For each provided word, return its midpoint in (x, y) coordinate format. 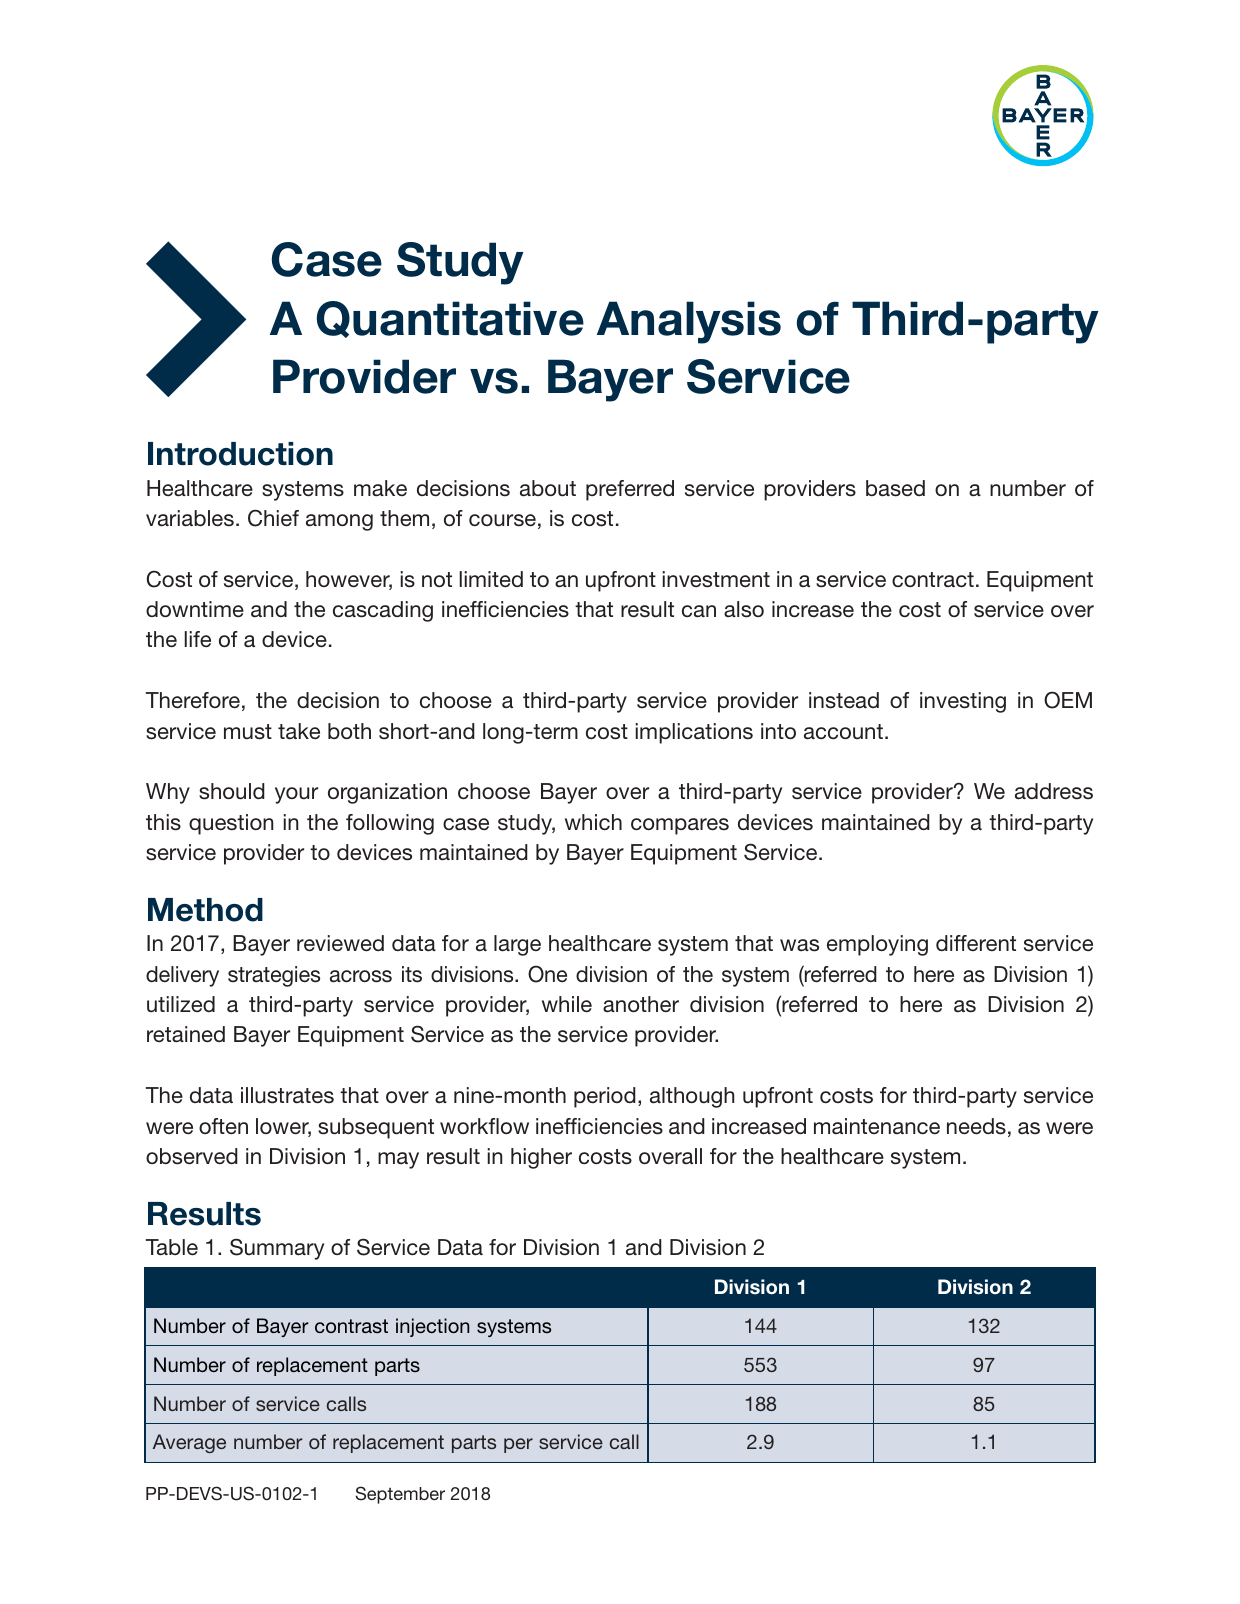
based (895, 488)
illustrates (287, 1095)
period (605, 1097)
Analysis (689, 322)
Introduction (240, 454)
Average (189, 1443)
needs (976, 1126)
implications (694, 733)
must (248, 732)
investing (963, 702)
